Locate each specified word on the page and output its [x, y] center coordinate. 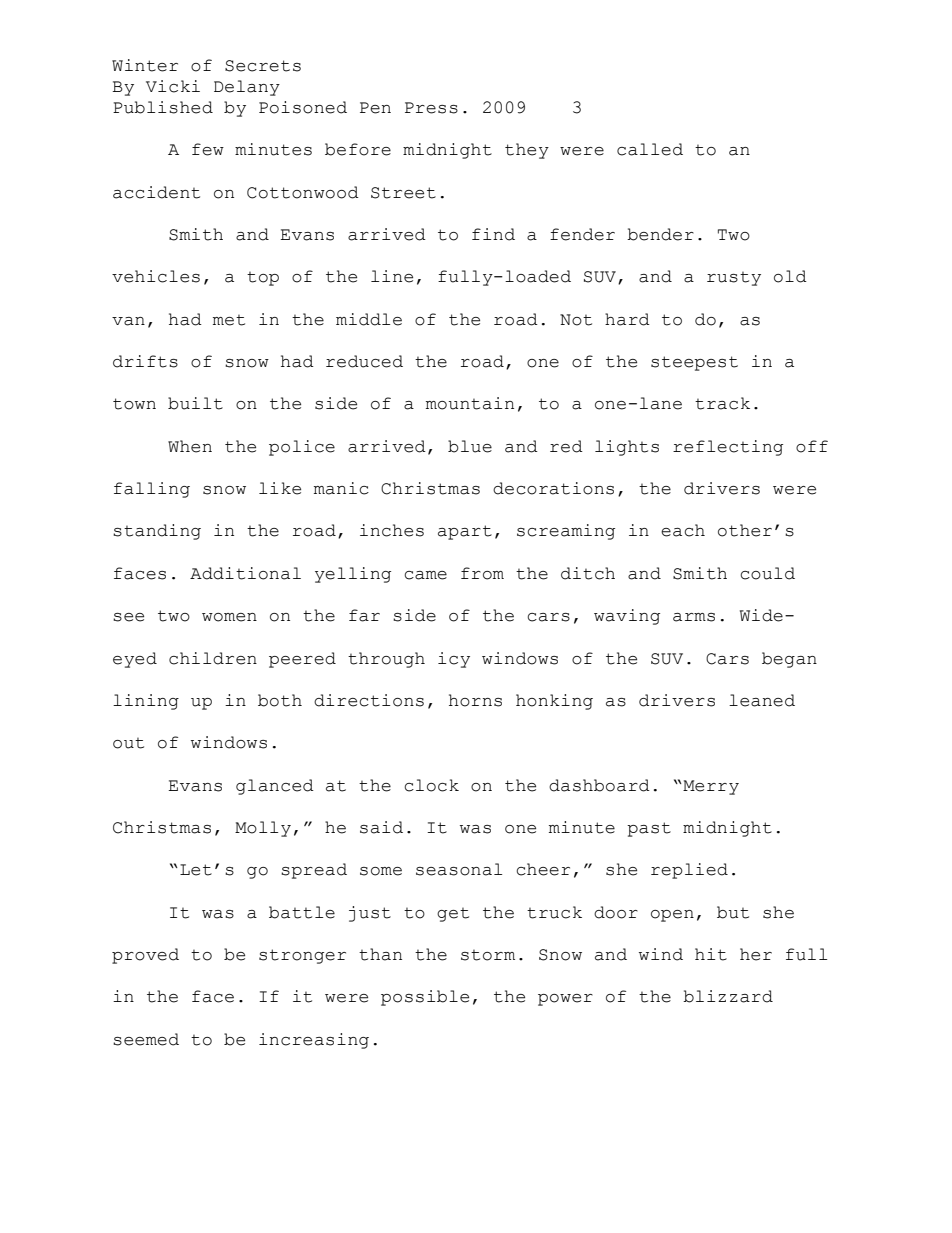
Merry [710, 787]
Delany [247, 88]
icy [454, 660]
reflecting [728, 448]
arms [694, 617]
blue [470, 446]
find [493, 234]
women [229, 617]
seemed [146, 1039]
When [190, 446]
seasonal [459, 869]
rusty [734, 279]
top [263, 279]
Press [431, 108]
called [650, 149]
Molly [263, 829]
